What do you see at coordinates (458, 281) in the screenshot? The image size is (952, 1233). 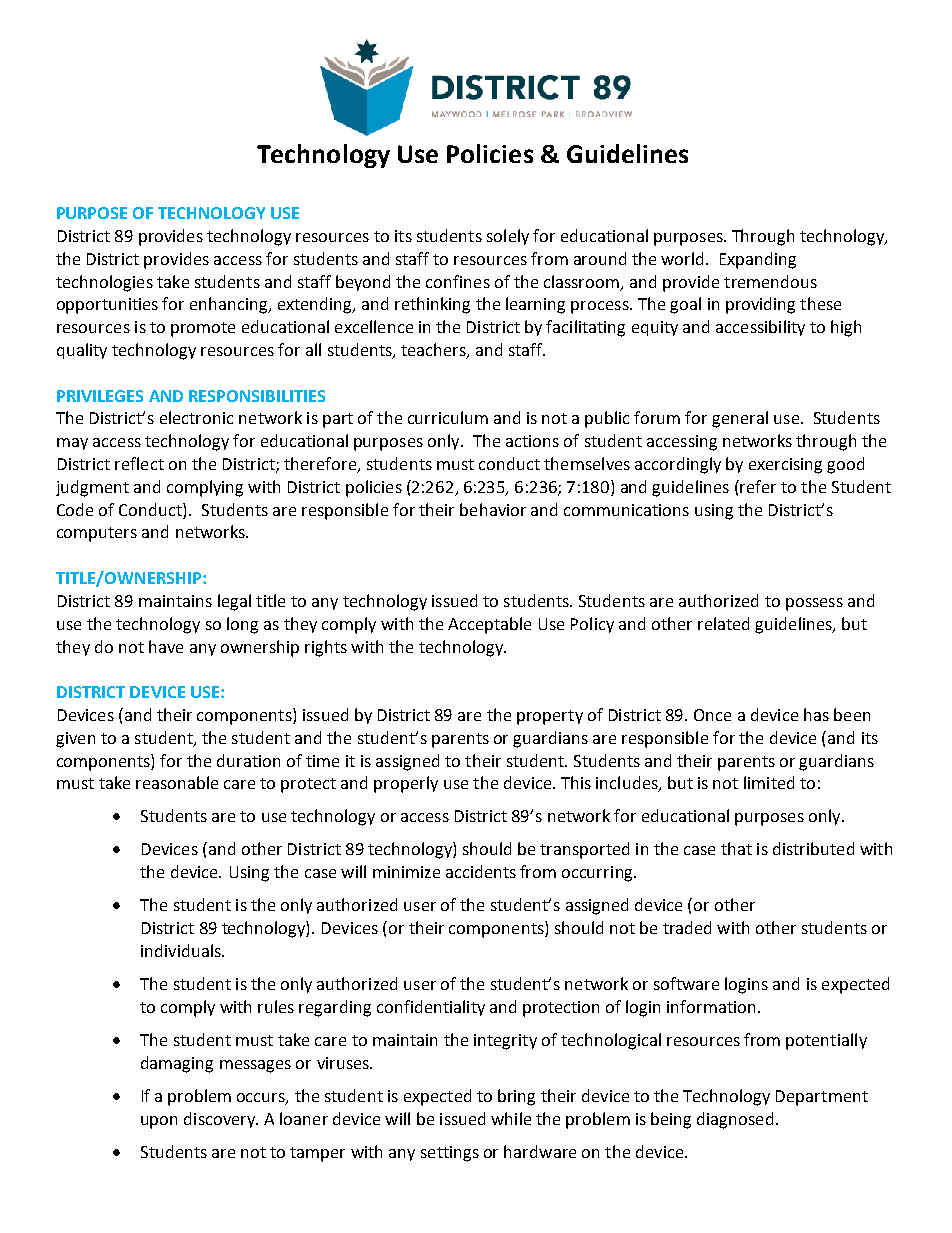 I see `confines` at bounding box center [458, 281].
